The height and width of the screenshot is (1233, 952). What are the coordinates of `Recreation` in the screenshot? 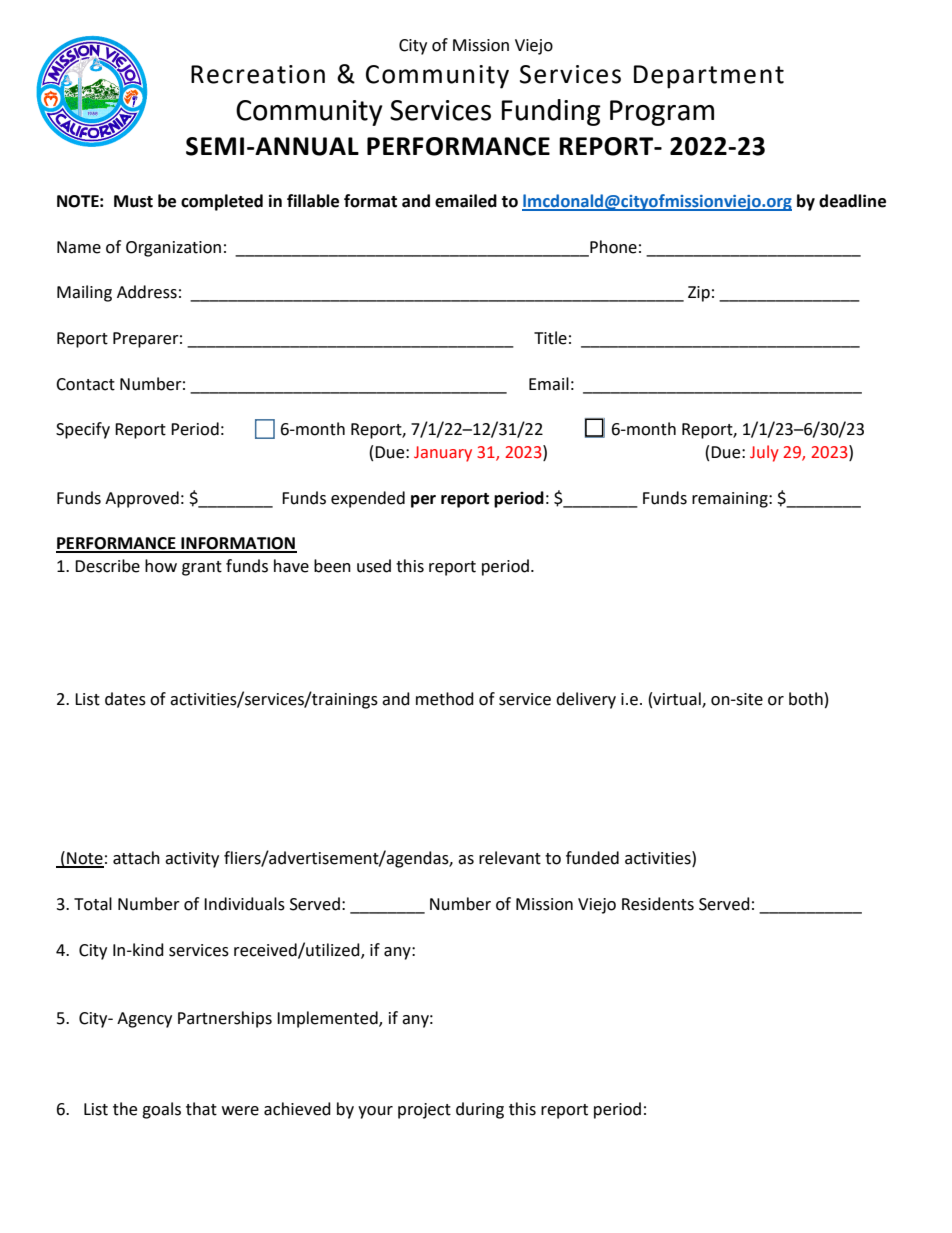 It's located at (258, 74).
